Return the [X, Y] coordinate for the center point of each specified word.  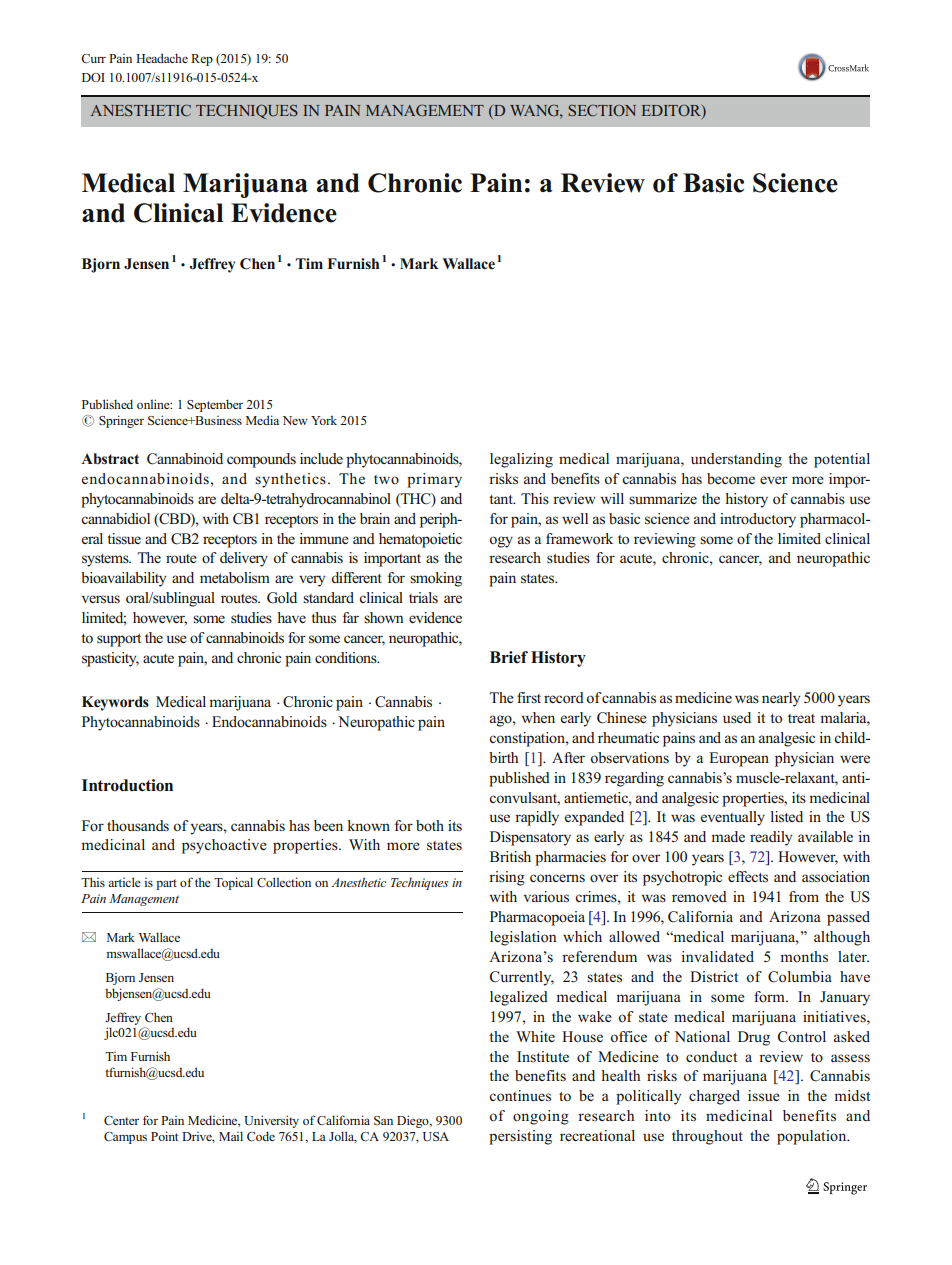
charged [714, 1097]
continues [520, 1096]
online [154, 404]
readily [771, 838]
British [510, 856]
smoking [436, 579]
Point [164, 1136]
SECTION [602, 110]
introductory [758, 520]
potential [842, 460]
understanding [736, 460]
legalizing [521, 460]
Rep [202, 60]
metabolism [235, 578]
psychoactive [224, 846]
